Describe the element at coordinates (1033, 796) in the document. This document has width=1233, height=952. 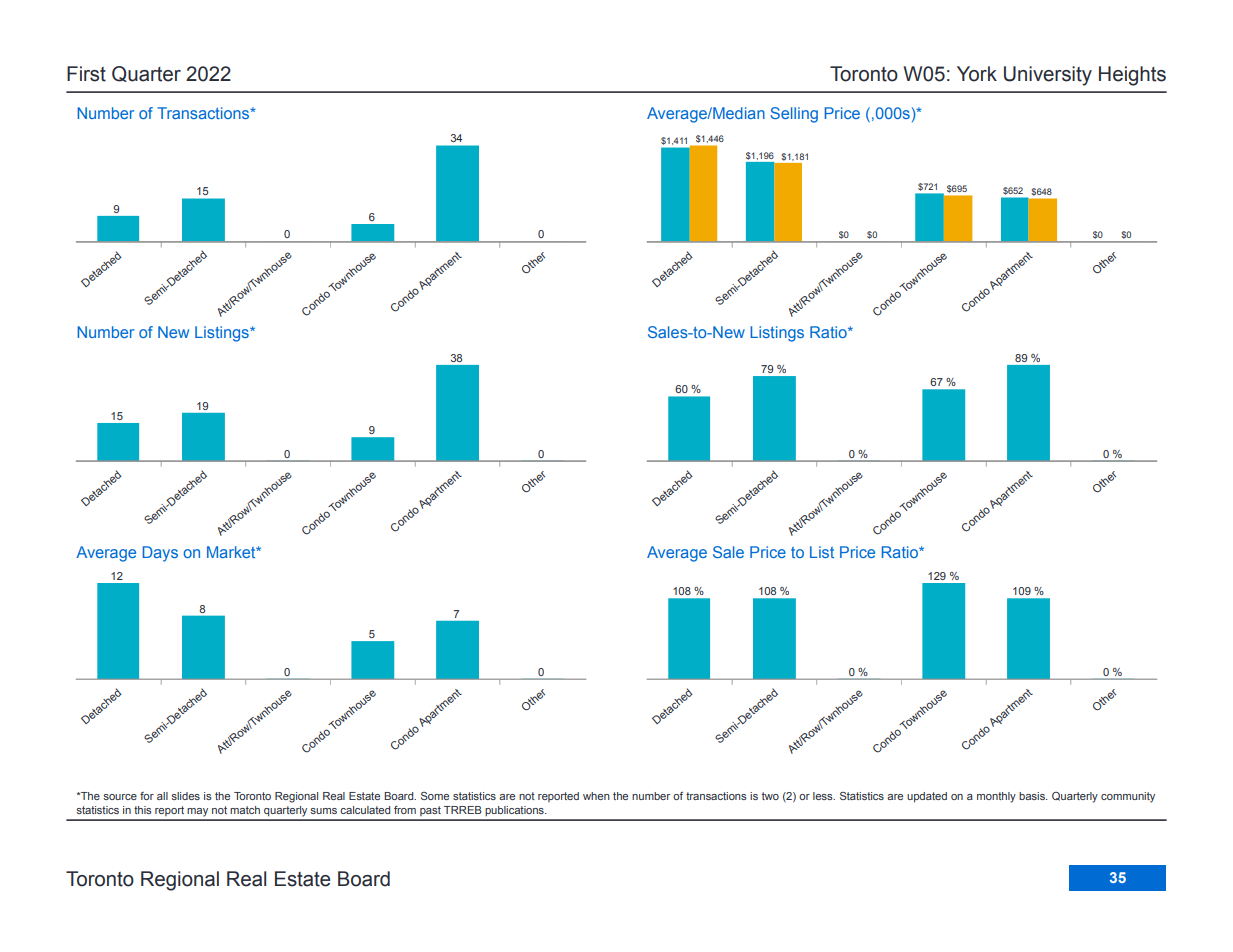
I see `basis` at that location.
